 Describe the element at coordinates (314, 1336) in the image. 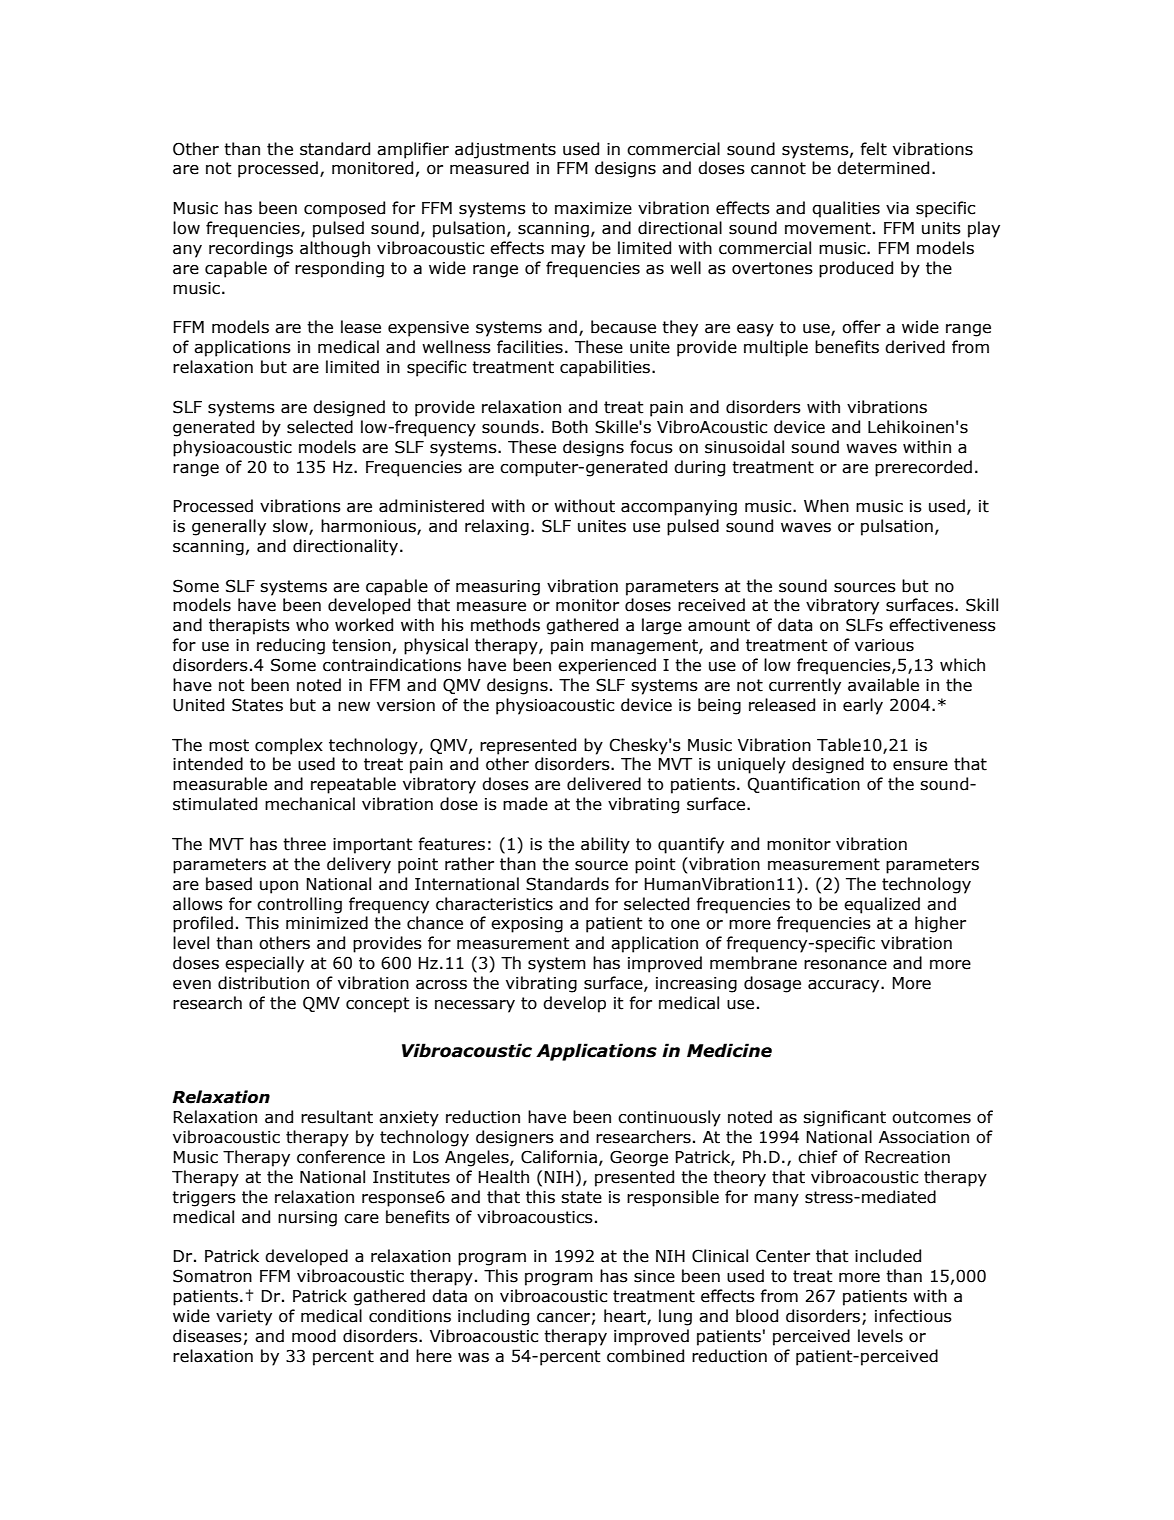

I see `mood` at that location.
